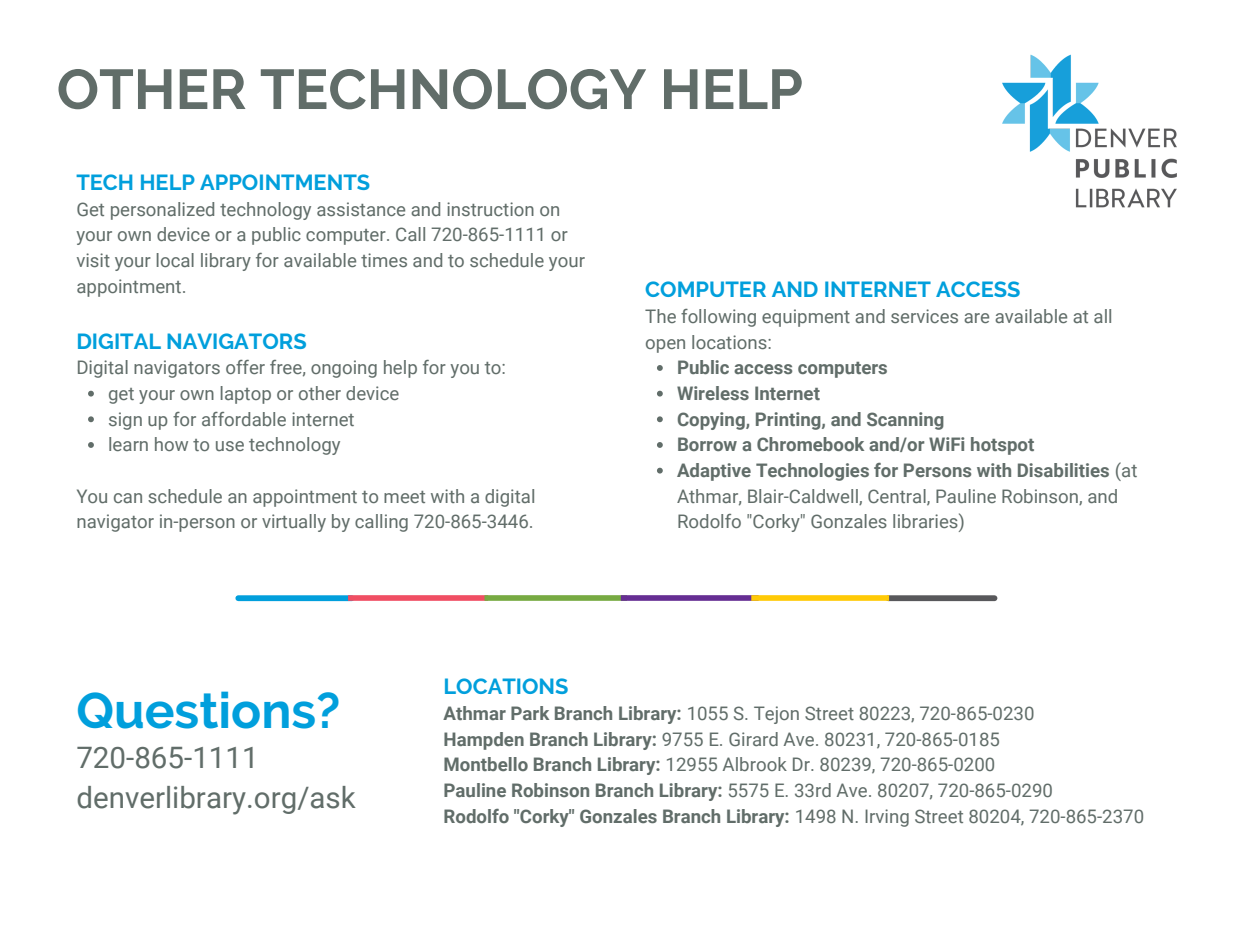 This image has width=1233, height=952. What do you see at coordinates (924, 316) in the image?
I see `services` at bounding box center [924, 316].
